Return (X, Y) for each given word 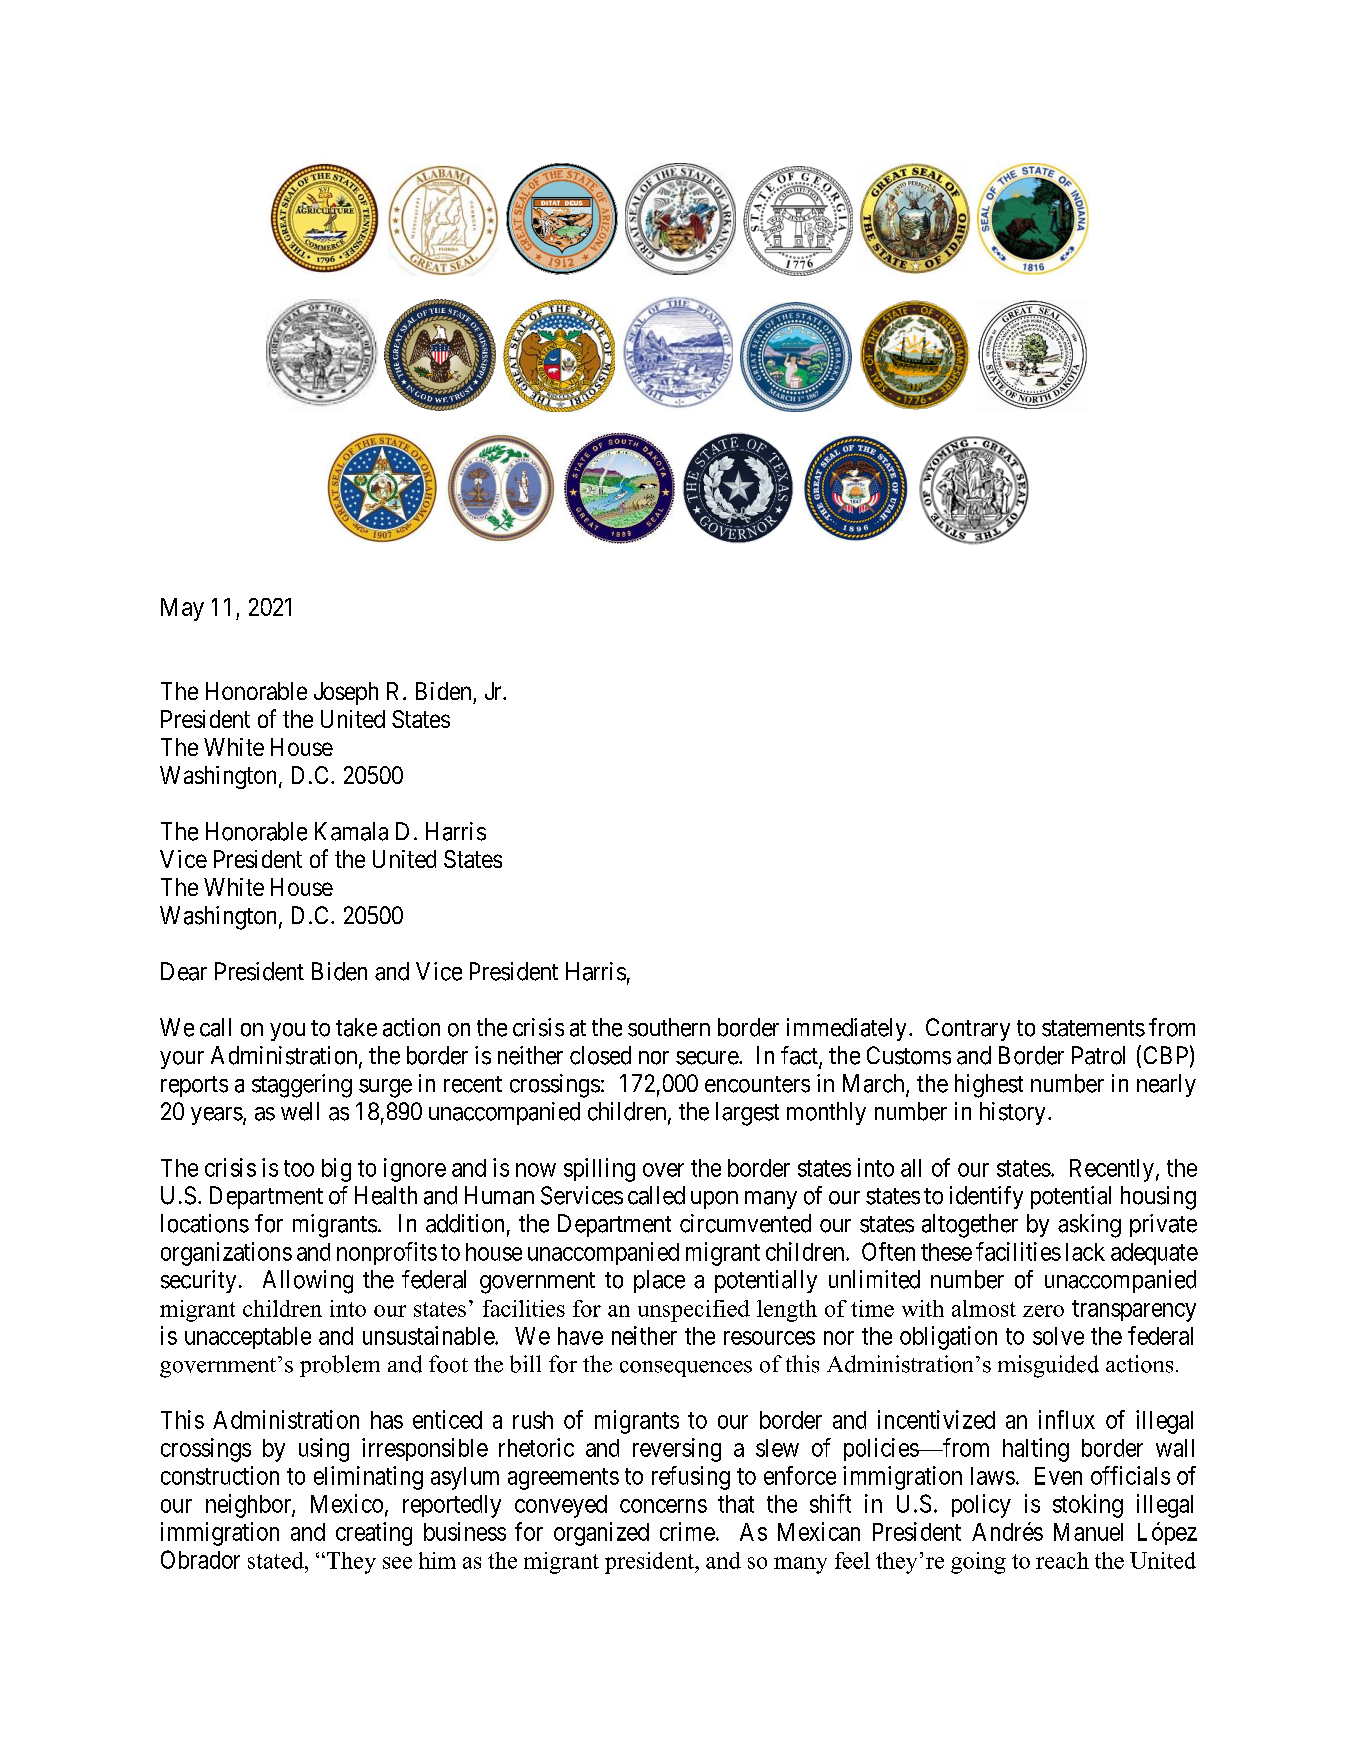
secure (708, 1058)
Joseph (346, 693)
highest (989, 1086)
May (182, 609)
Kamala (351, 831)
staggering (302, 1086)
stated (277, 1560)
